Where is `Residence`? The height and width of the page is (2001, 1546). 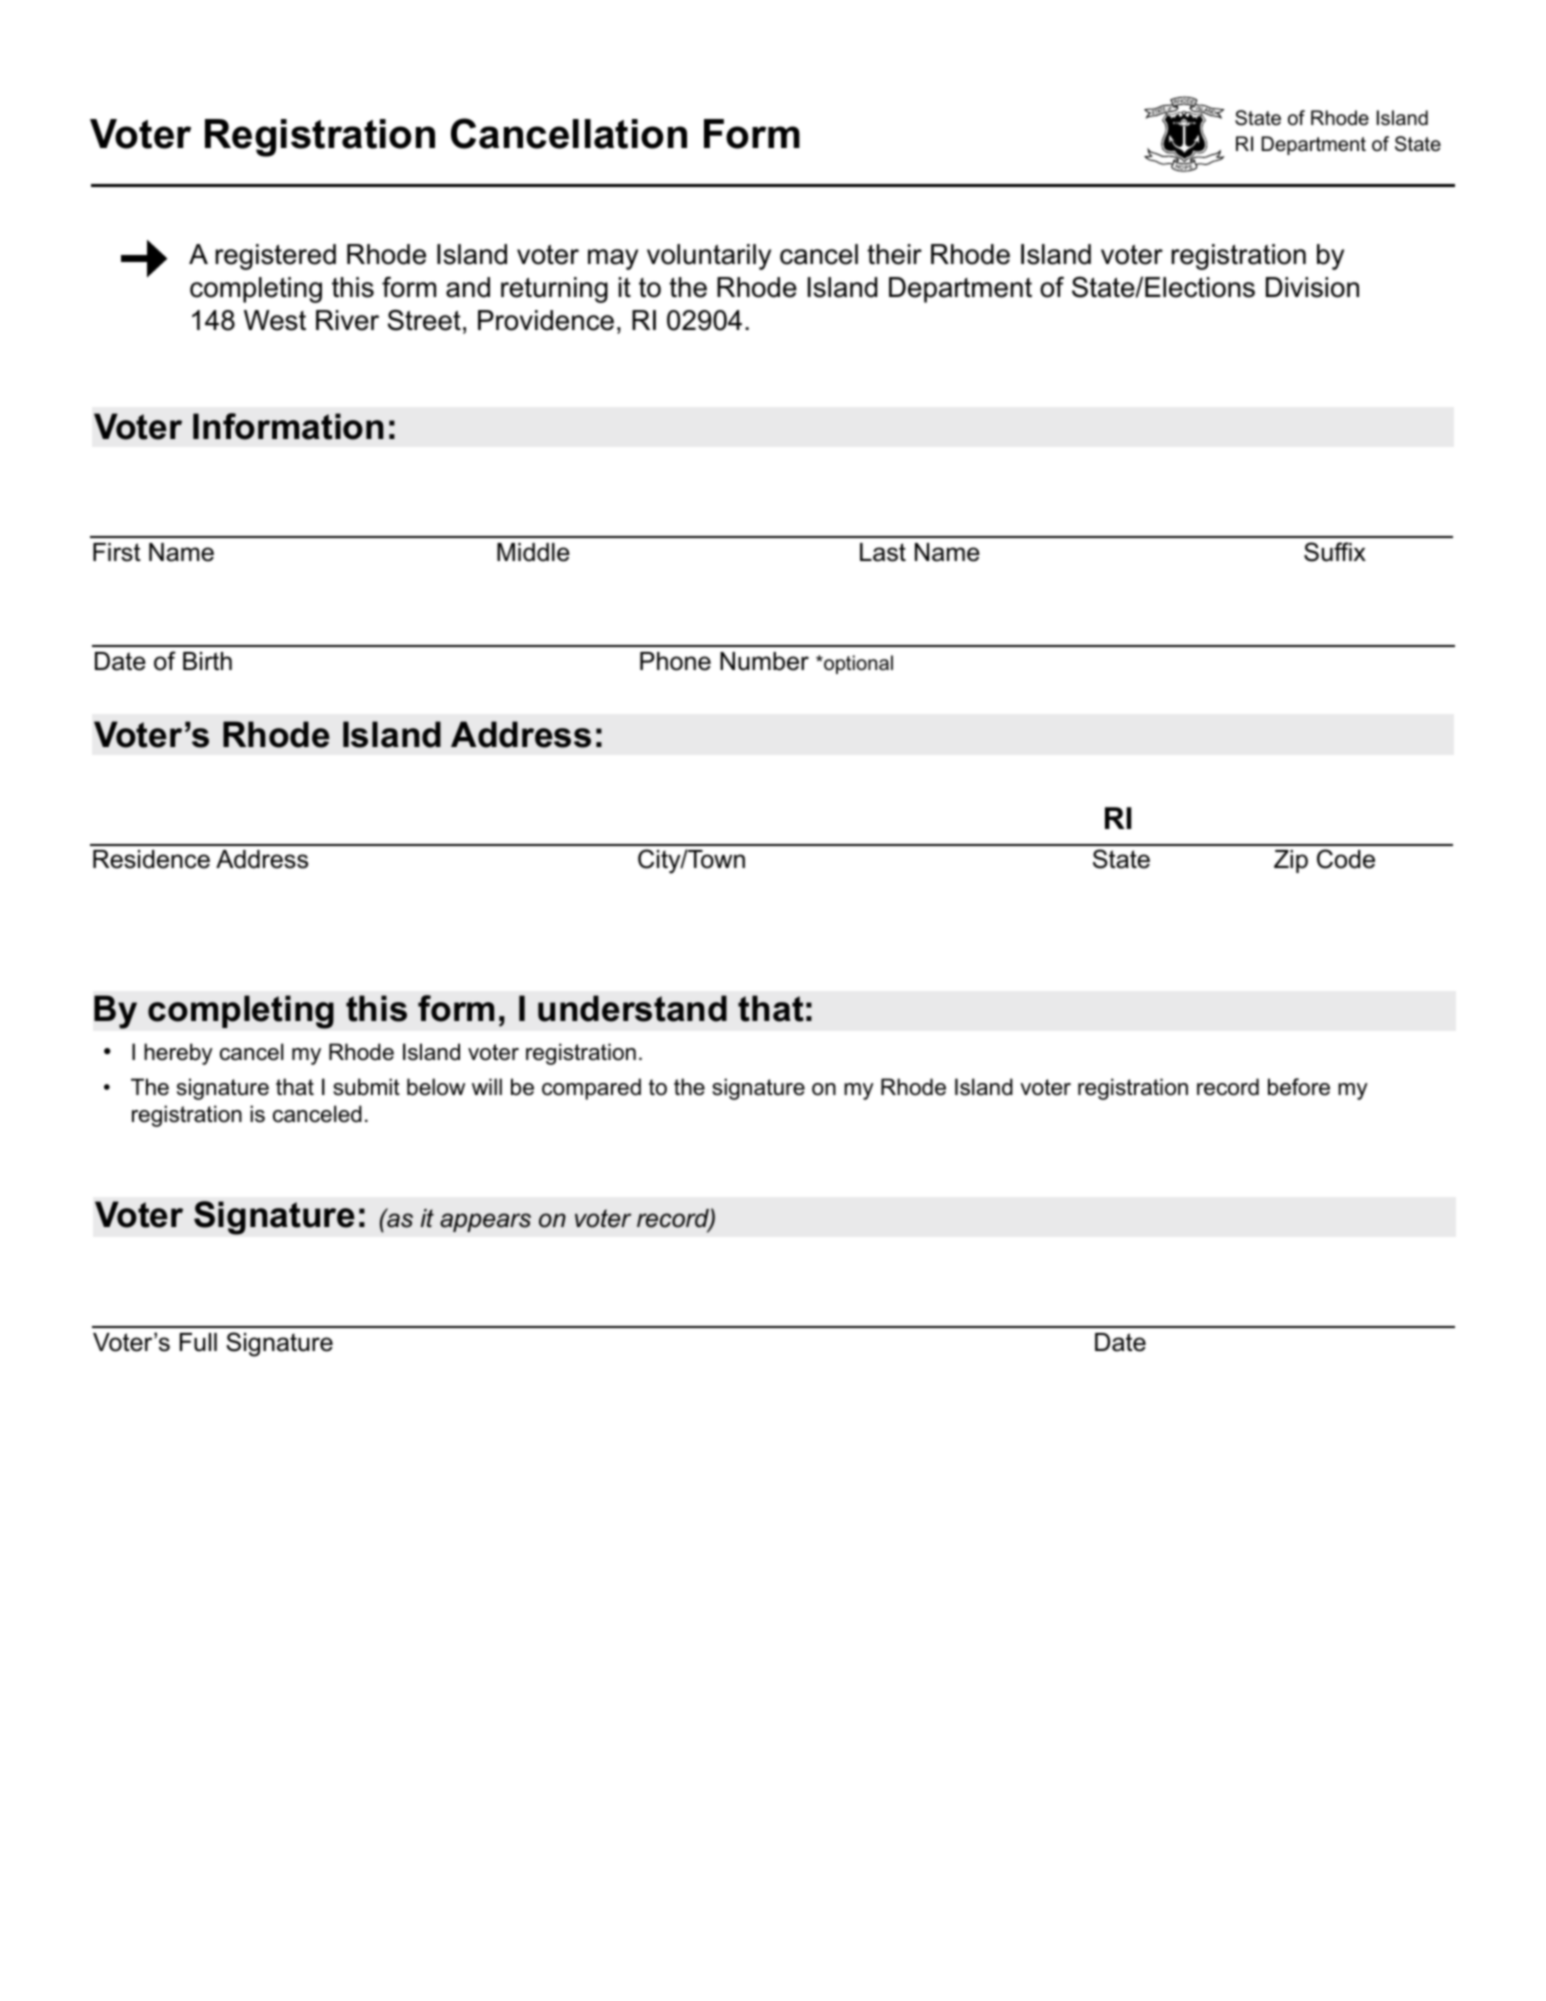
Residence is located at coordinates (151, 859).
